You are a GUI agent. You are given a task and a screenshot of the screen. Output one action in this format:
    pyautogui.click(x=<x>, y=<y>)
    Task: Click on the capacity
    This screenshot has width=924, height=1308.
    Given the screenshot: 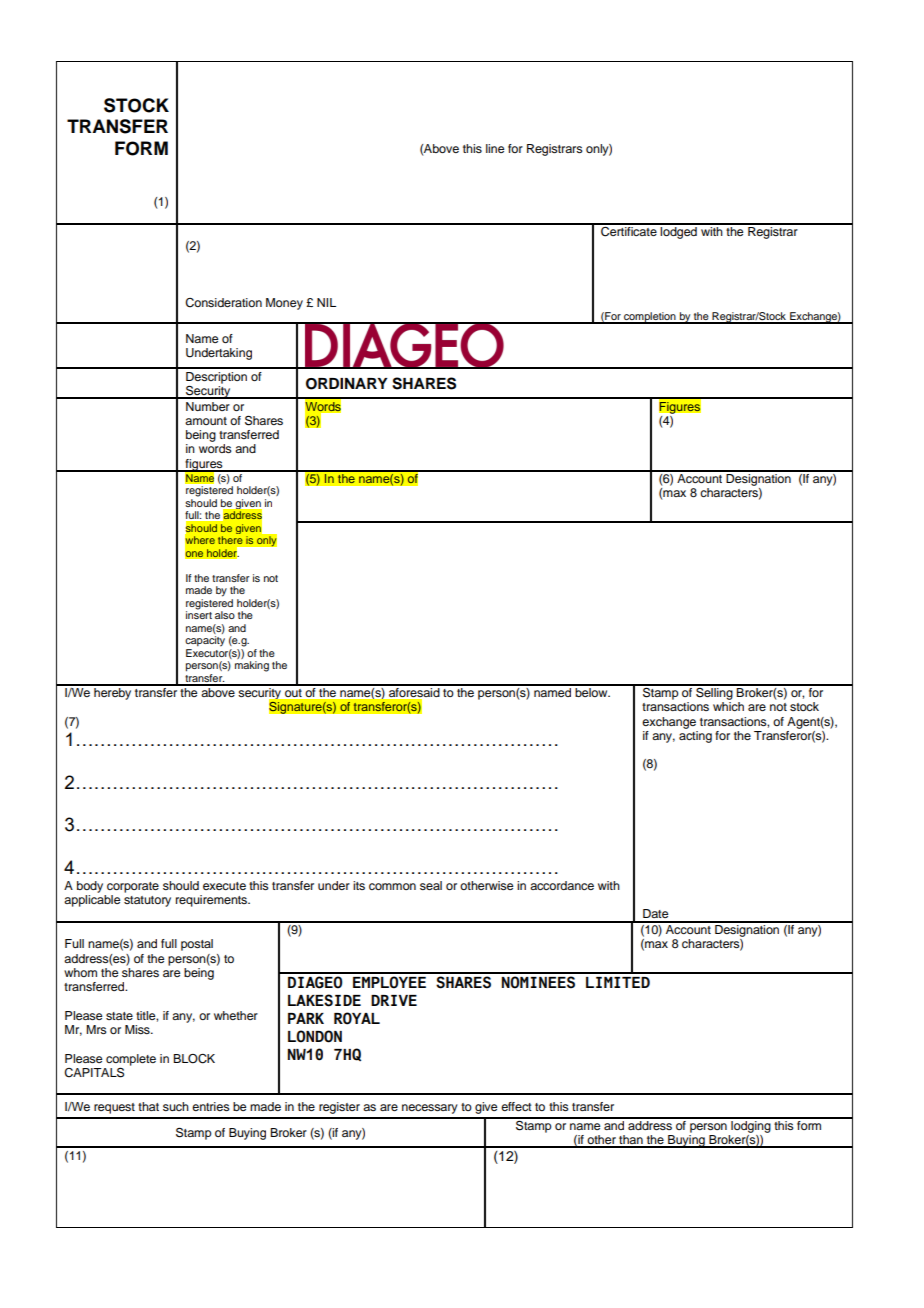 What is the action you would take?
    pyautogui.click(x=205, y=641)
